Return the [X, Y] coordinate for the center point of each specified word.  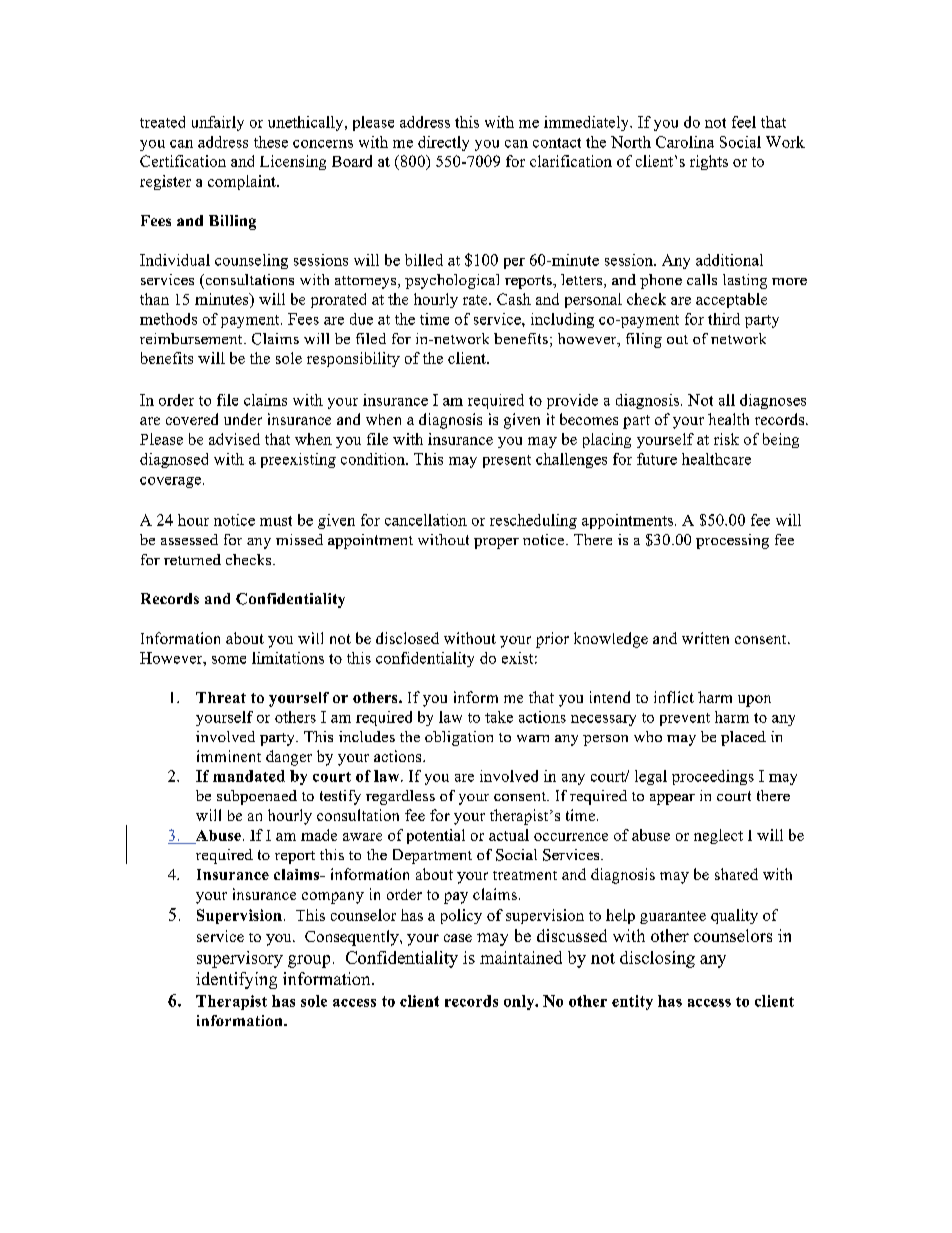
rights [709, 162]
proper [496, 543]
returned [192, 559]
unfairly [218, 123]
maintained [521, 957]
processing [732, 541]
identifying [236, 980]
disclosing [657, 959]
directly [443, 143]
